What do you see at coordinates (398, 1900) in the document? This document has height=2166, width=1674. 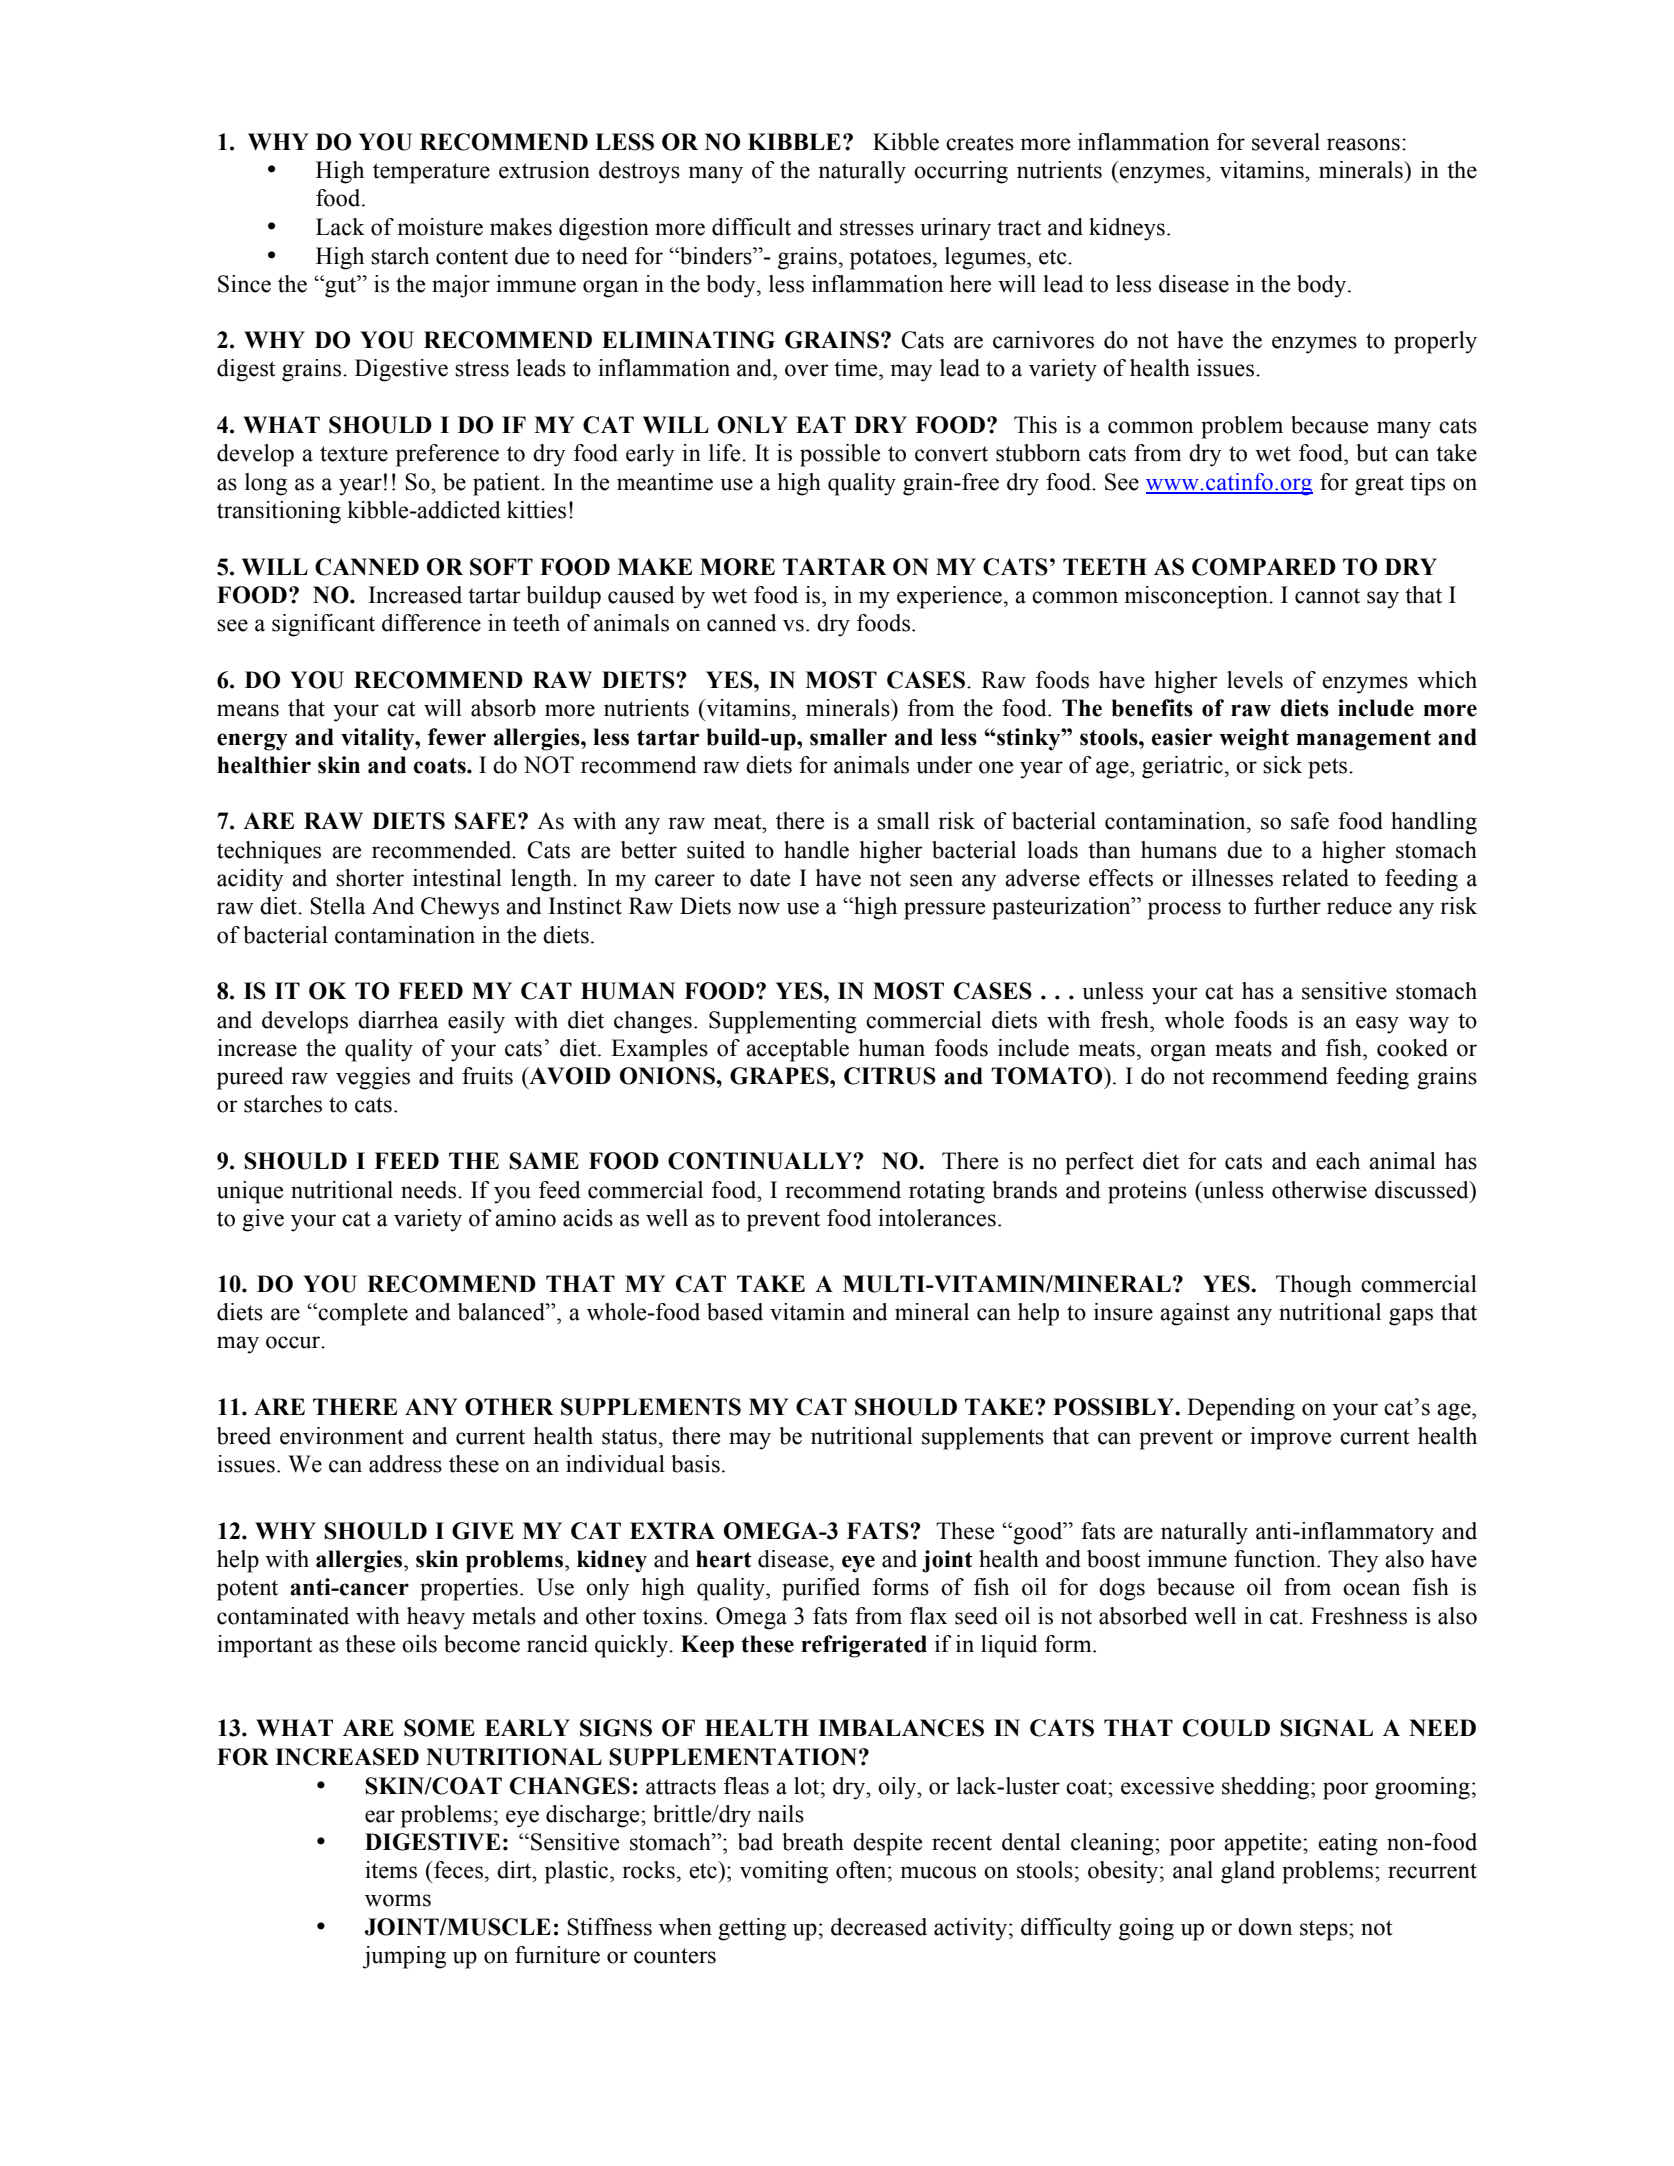 I see `worms` at bounding box center [398, 1900].
